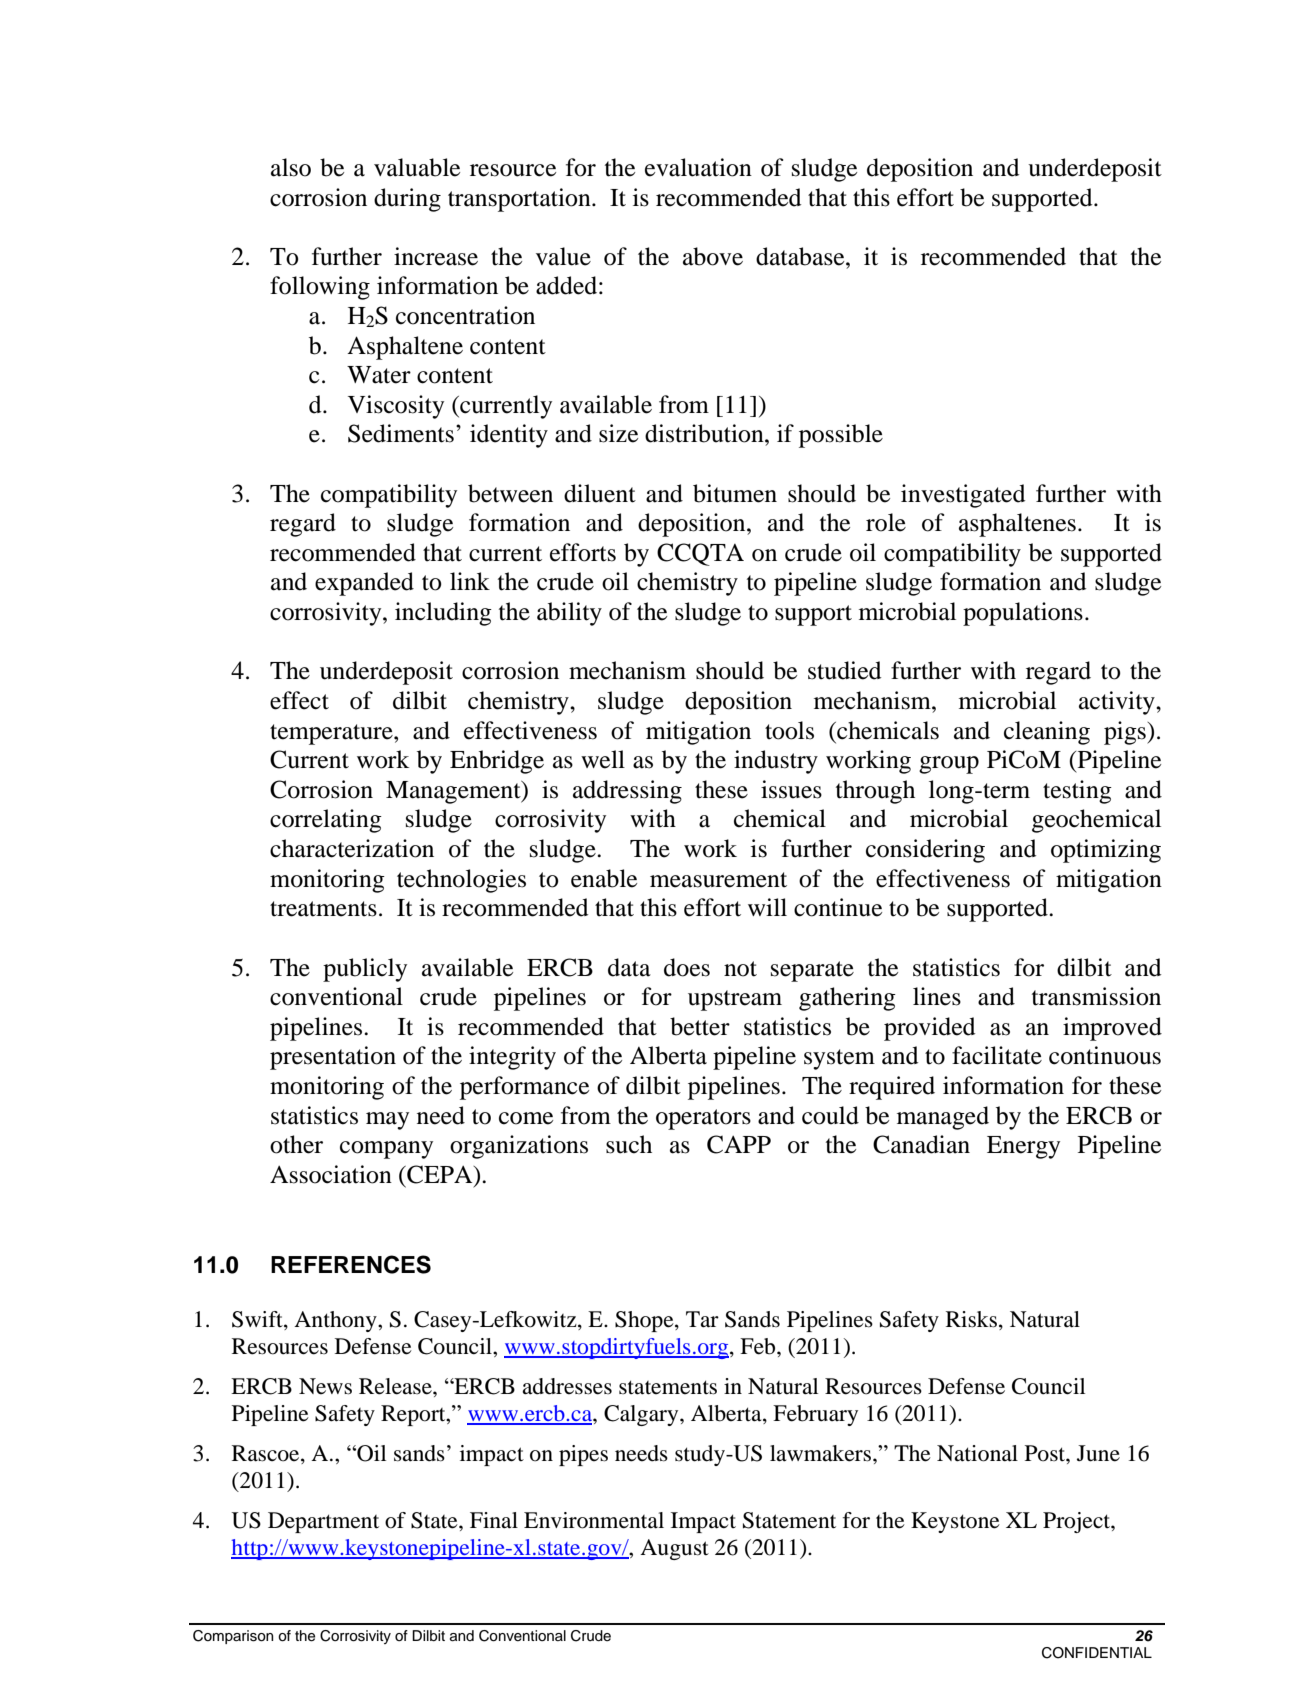  Describe the element at coordinates (1023, 614) in the document. I see `populations` at that location.
